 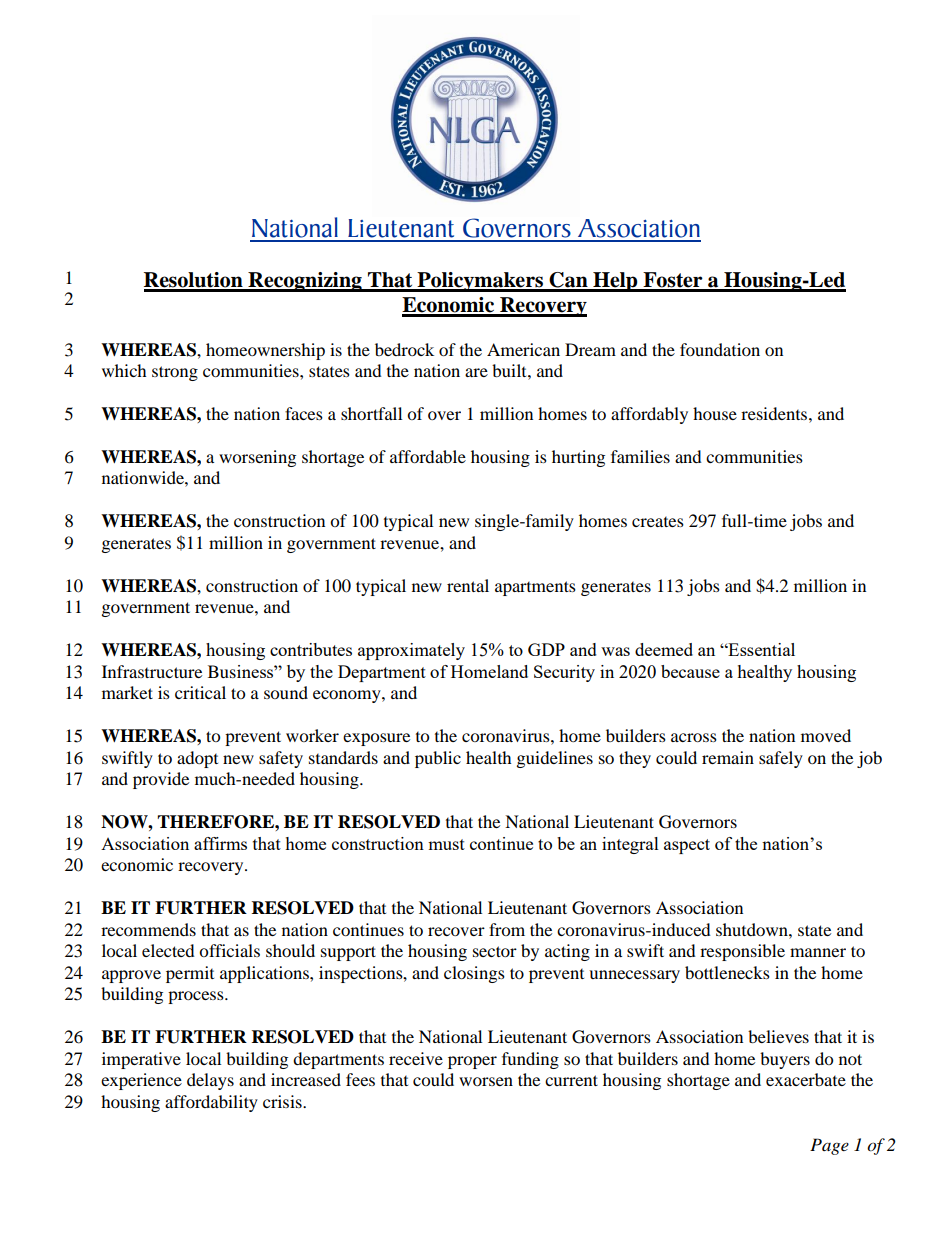 What do you see at coordinates (829, 1146) in the image?
I see `Page` at bounding box center [829, 1146].
